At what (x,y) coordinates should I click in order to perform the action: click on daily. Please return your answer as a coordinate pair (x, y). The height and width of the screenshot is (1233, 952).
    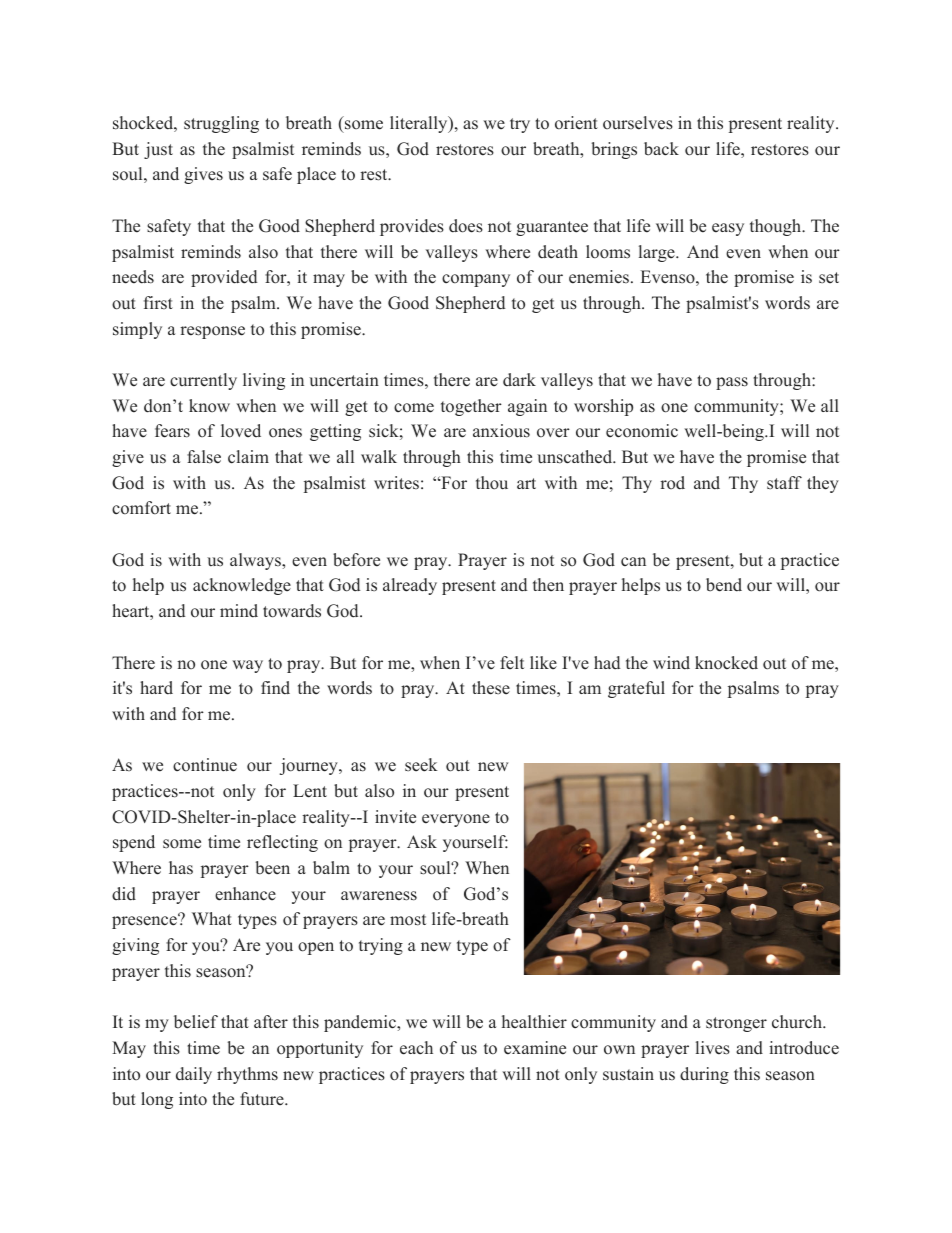
    Looking at the image, I should click on (194, 1075).
